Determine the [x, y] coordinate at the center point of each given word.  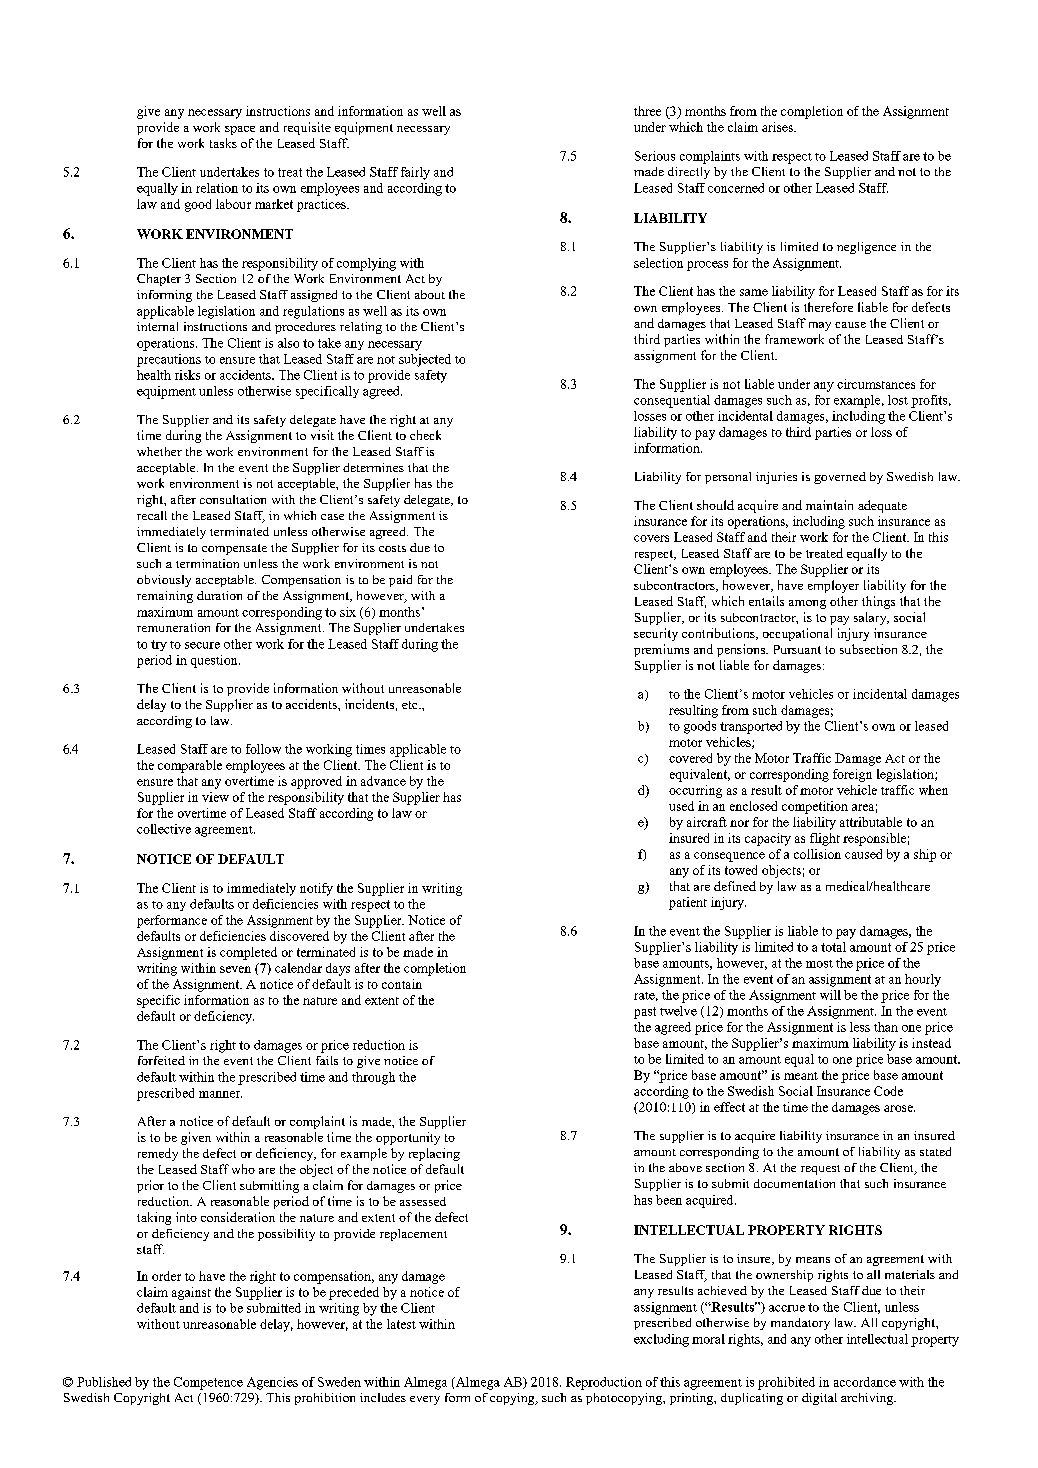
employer [833, 586]
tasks [223, 143]
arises [778, 127]
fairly [415, 173]
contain [402, 984]
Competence [208, 1383]
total [833, 947]
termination [207, 563]
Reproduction [604, 1383]
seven [235, 969]
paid [400, 581]
